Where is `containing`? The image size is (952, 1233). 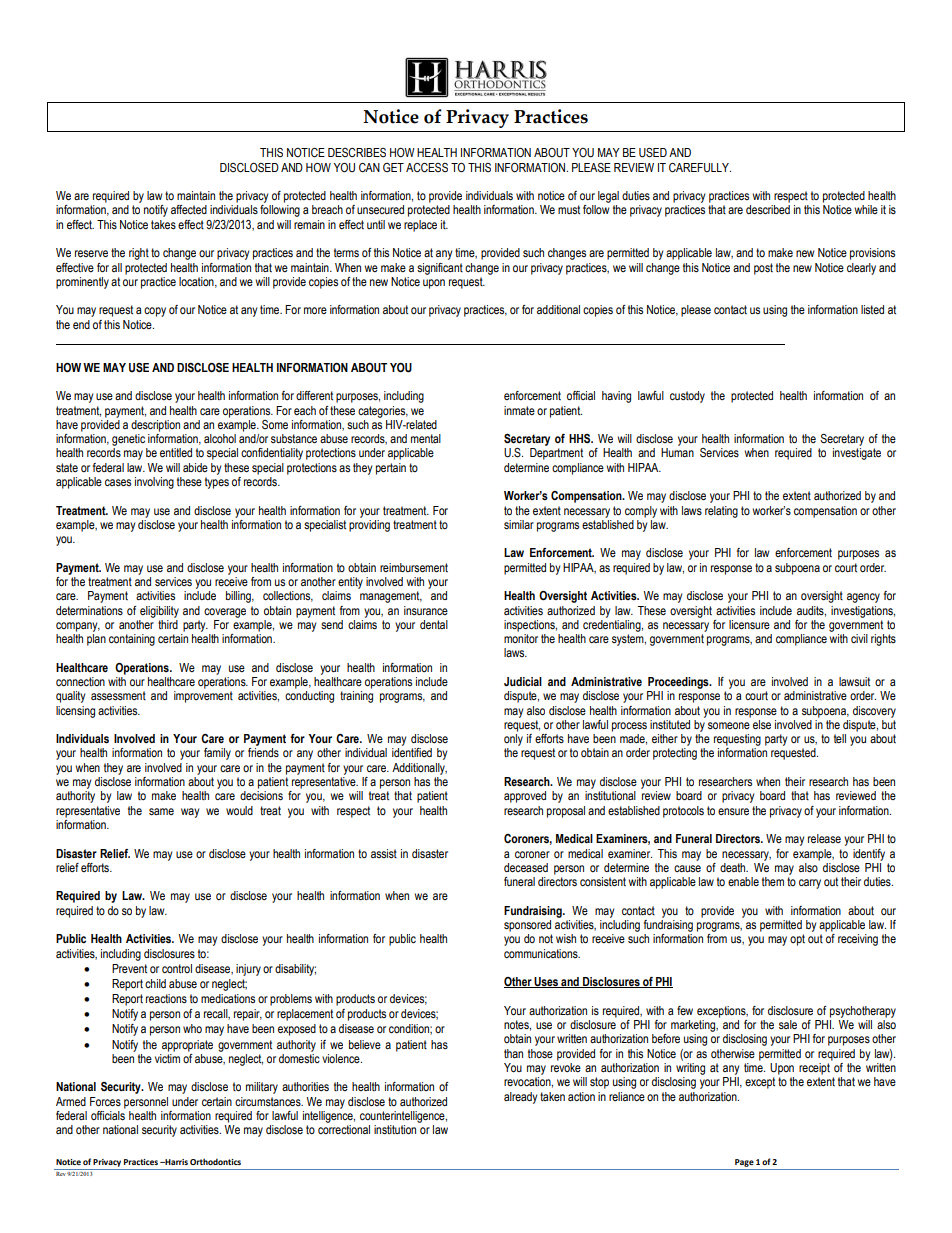
containing is located at coordinates (132, 640).
